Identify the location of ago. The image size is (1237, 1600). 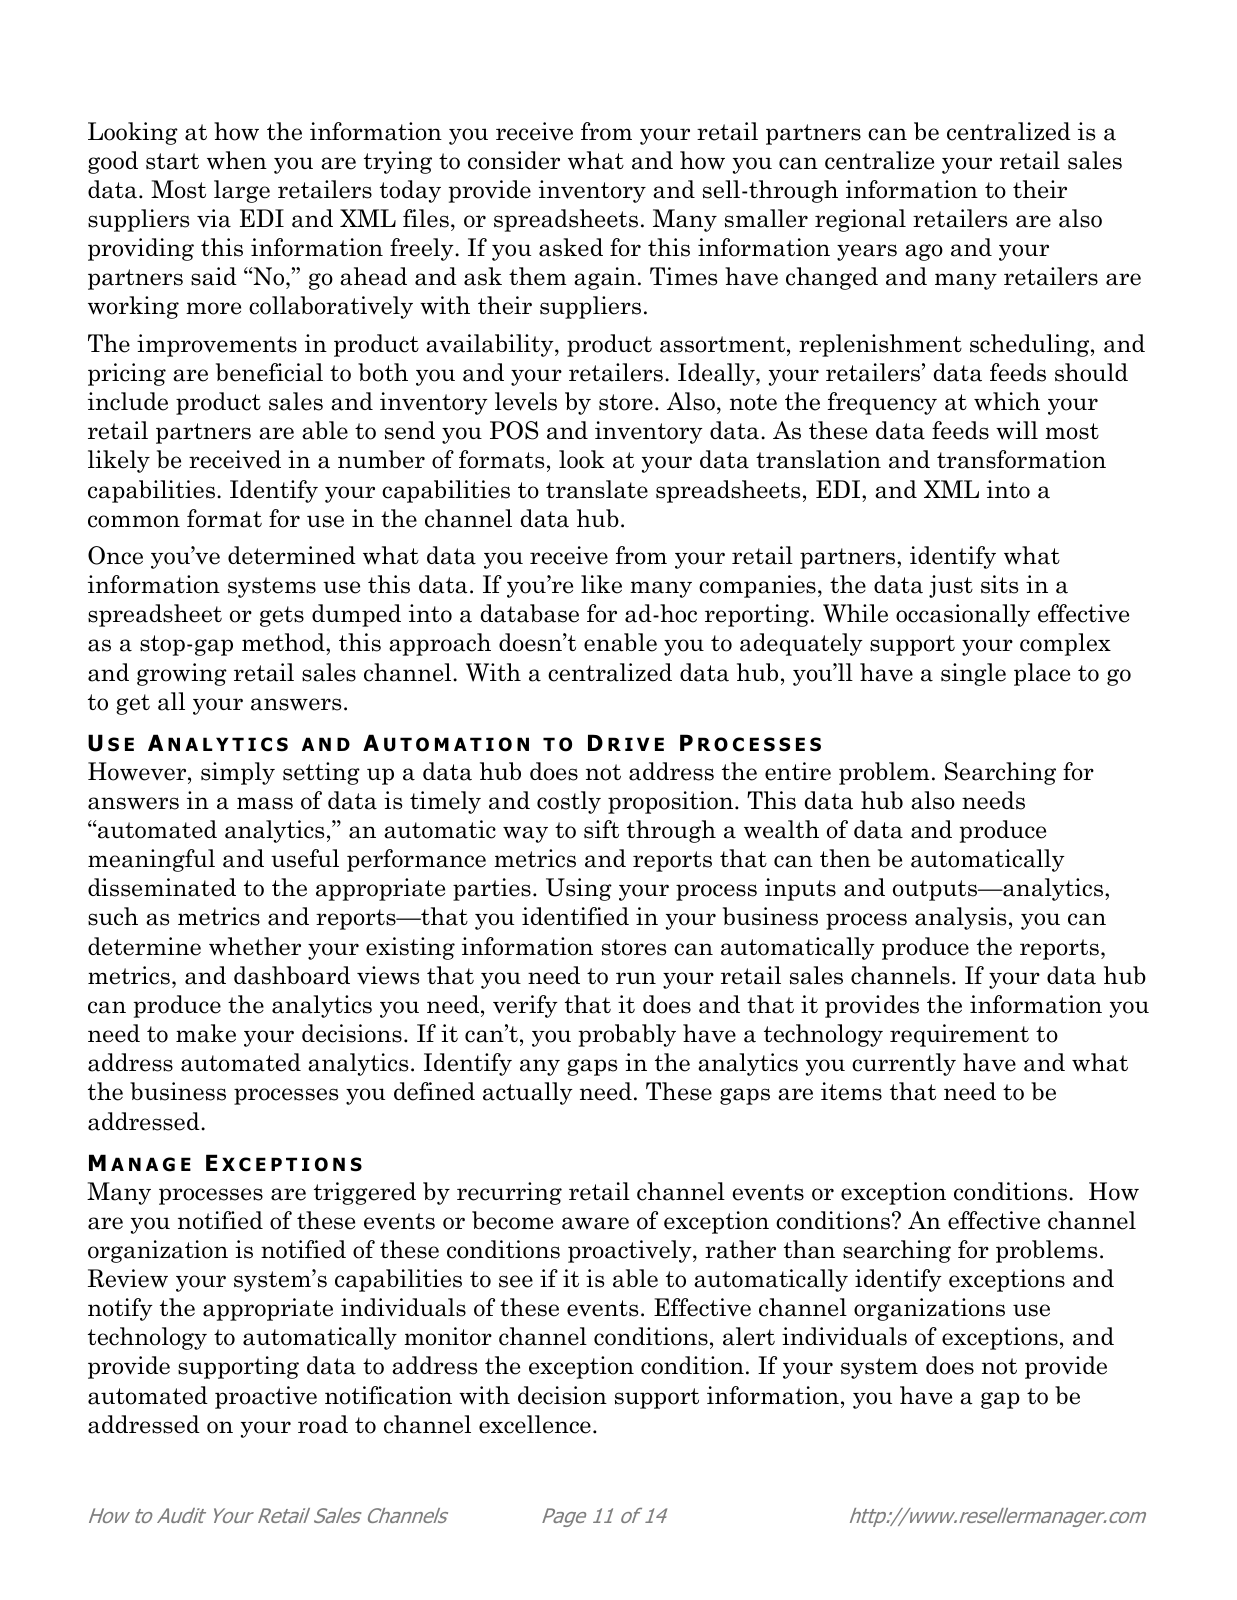
(924, 252).
